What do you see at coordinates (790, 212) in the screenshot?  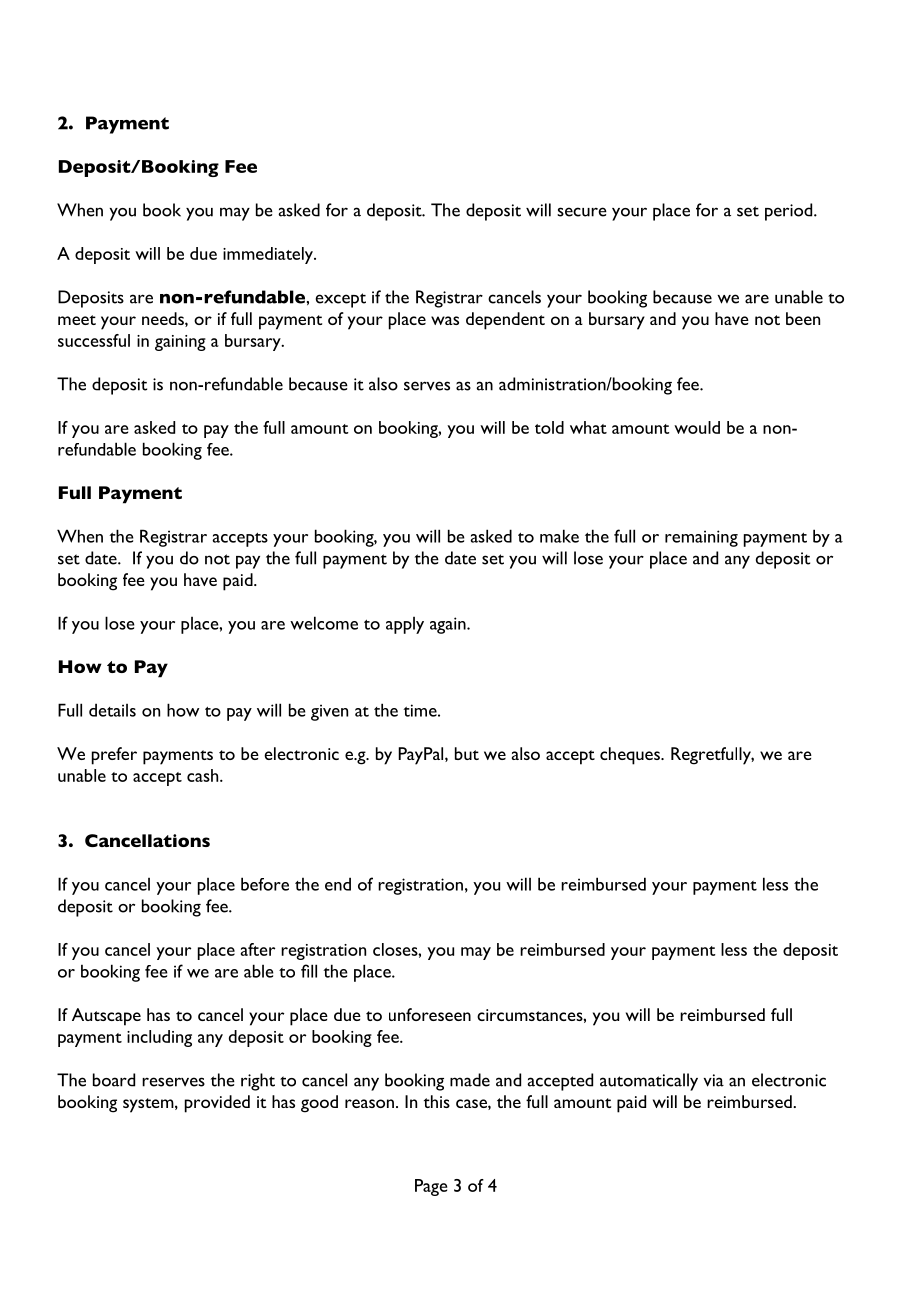 I see `period` at bounding box center [790, 212].
